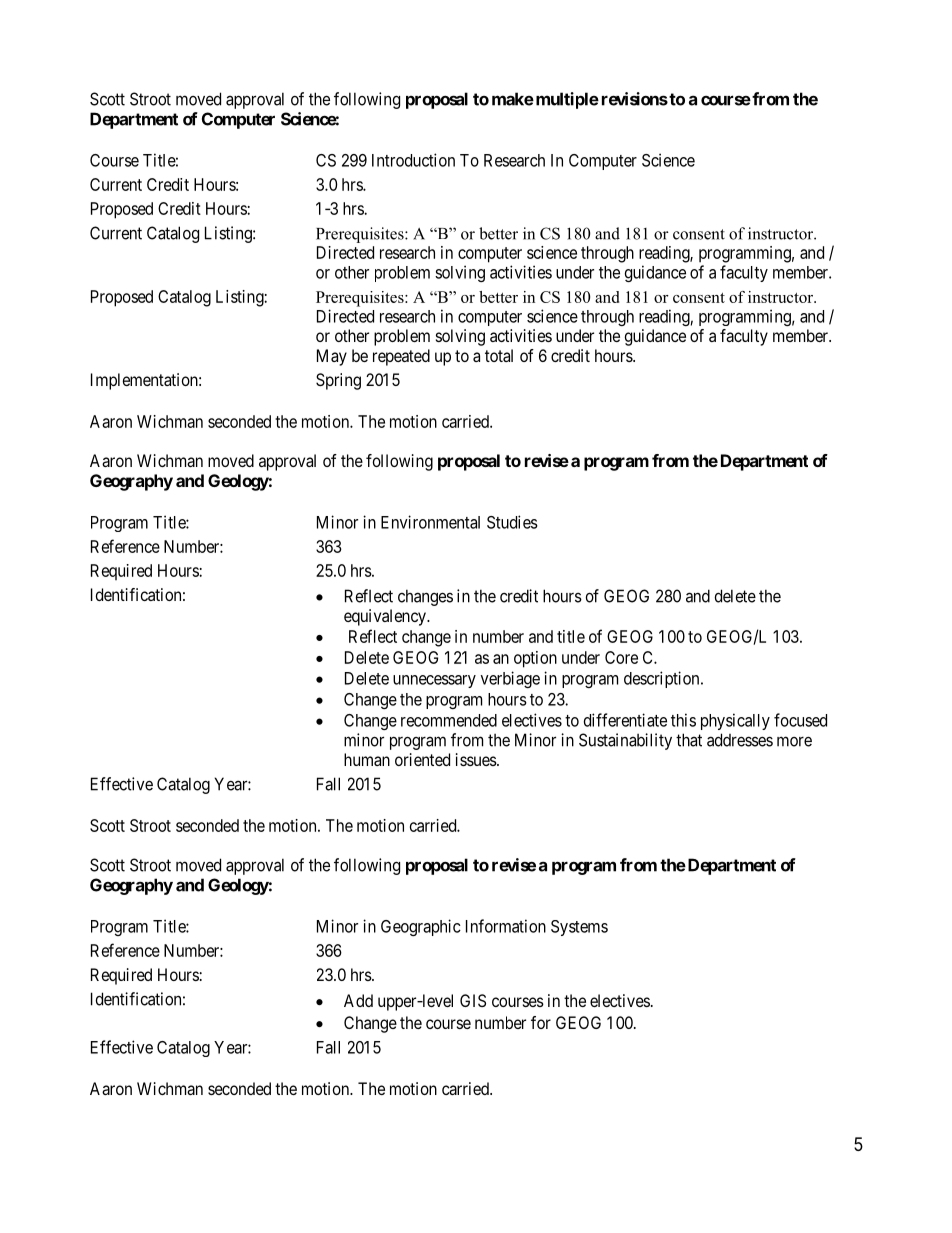 The width and height of the document is (952, 1233). Describe the element at coordinates (566, 100) in the document. I see `multiple` at that location.
